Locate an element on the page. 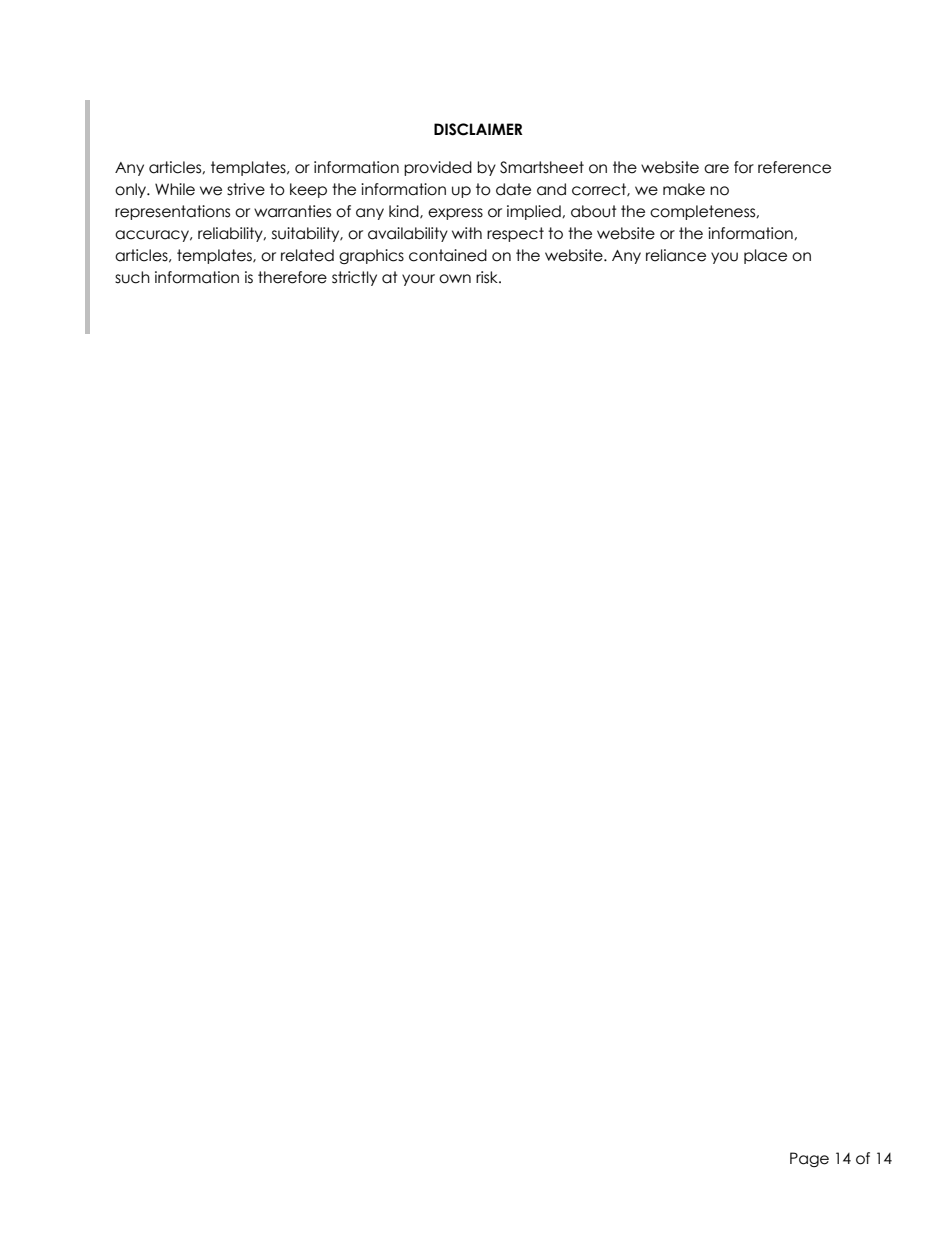  place is located at coordinates (765, 256).
